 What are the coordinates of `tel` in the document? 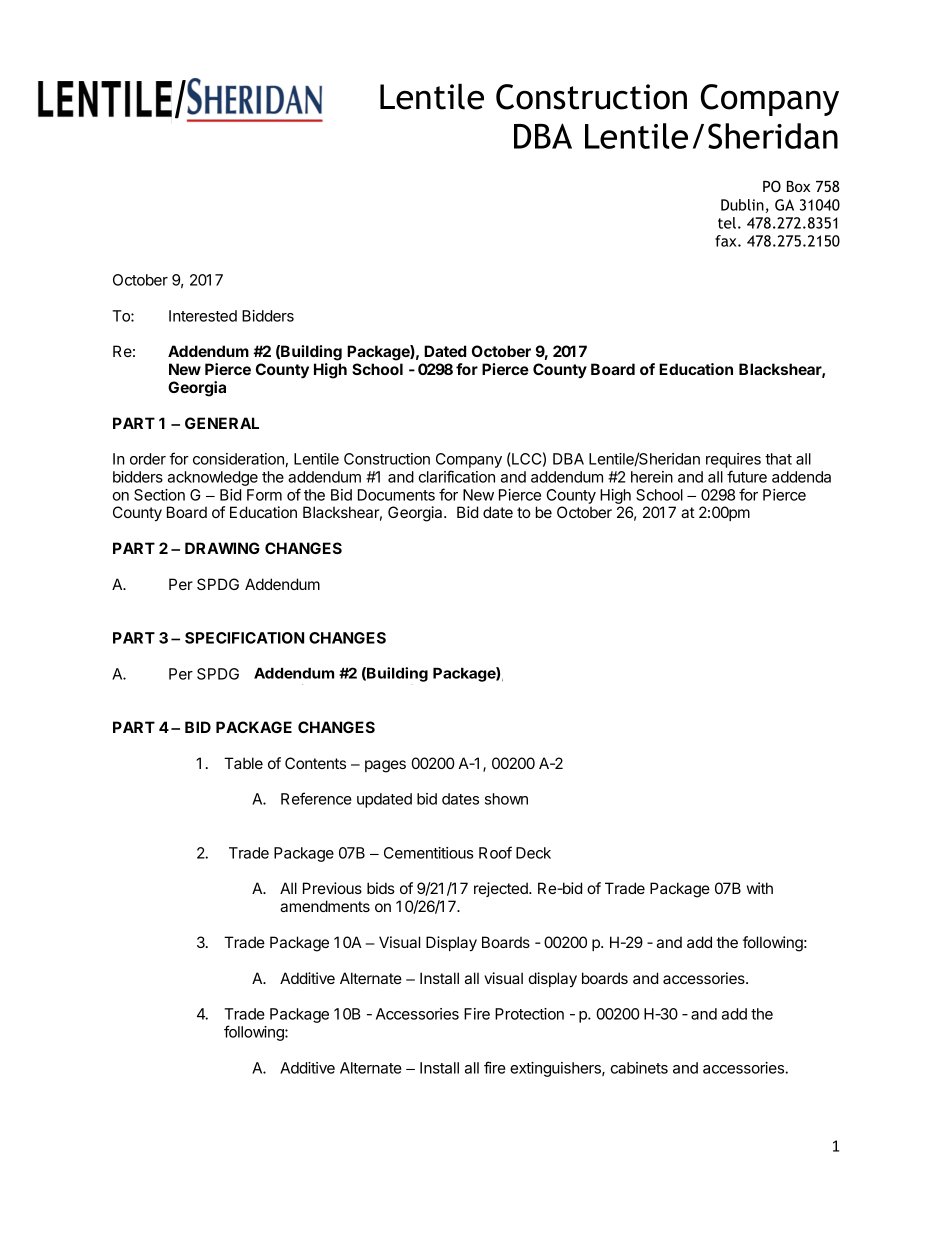 It's located at (727, 223).
